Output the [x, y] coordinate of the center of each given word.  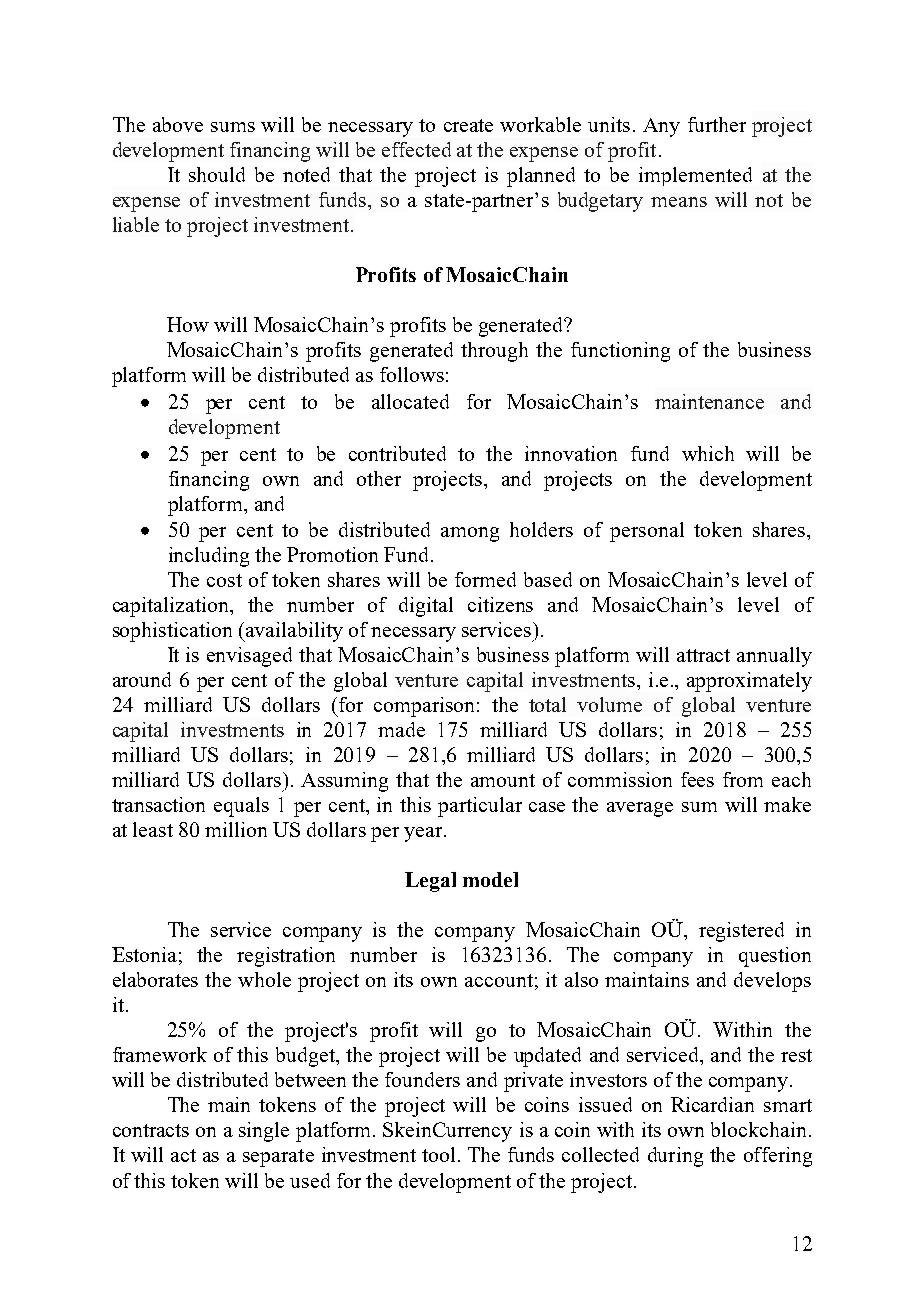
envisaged [249, 657]
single [264, 1132]
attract [703, 655]
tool [438, 1154]
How [188, 324]
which [708, 453]
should [217, 174]
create [468, 125]
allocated [410, 401]
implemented [695, 176]
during [675, 1157]
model [490, 879]
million [236, 829]
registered [741, 932]
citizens [500, 604]
